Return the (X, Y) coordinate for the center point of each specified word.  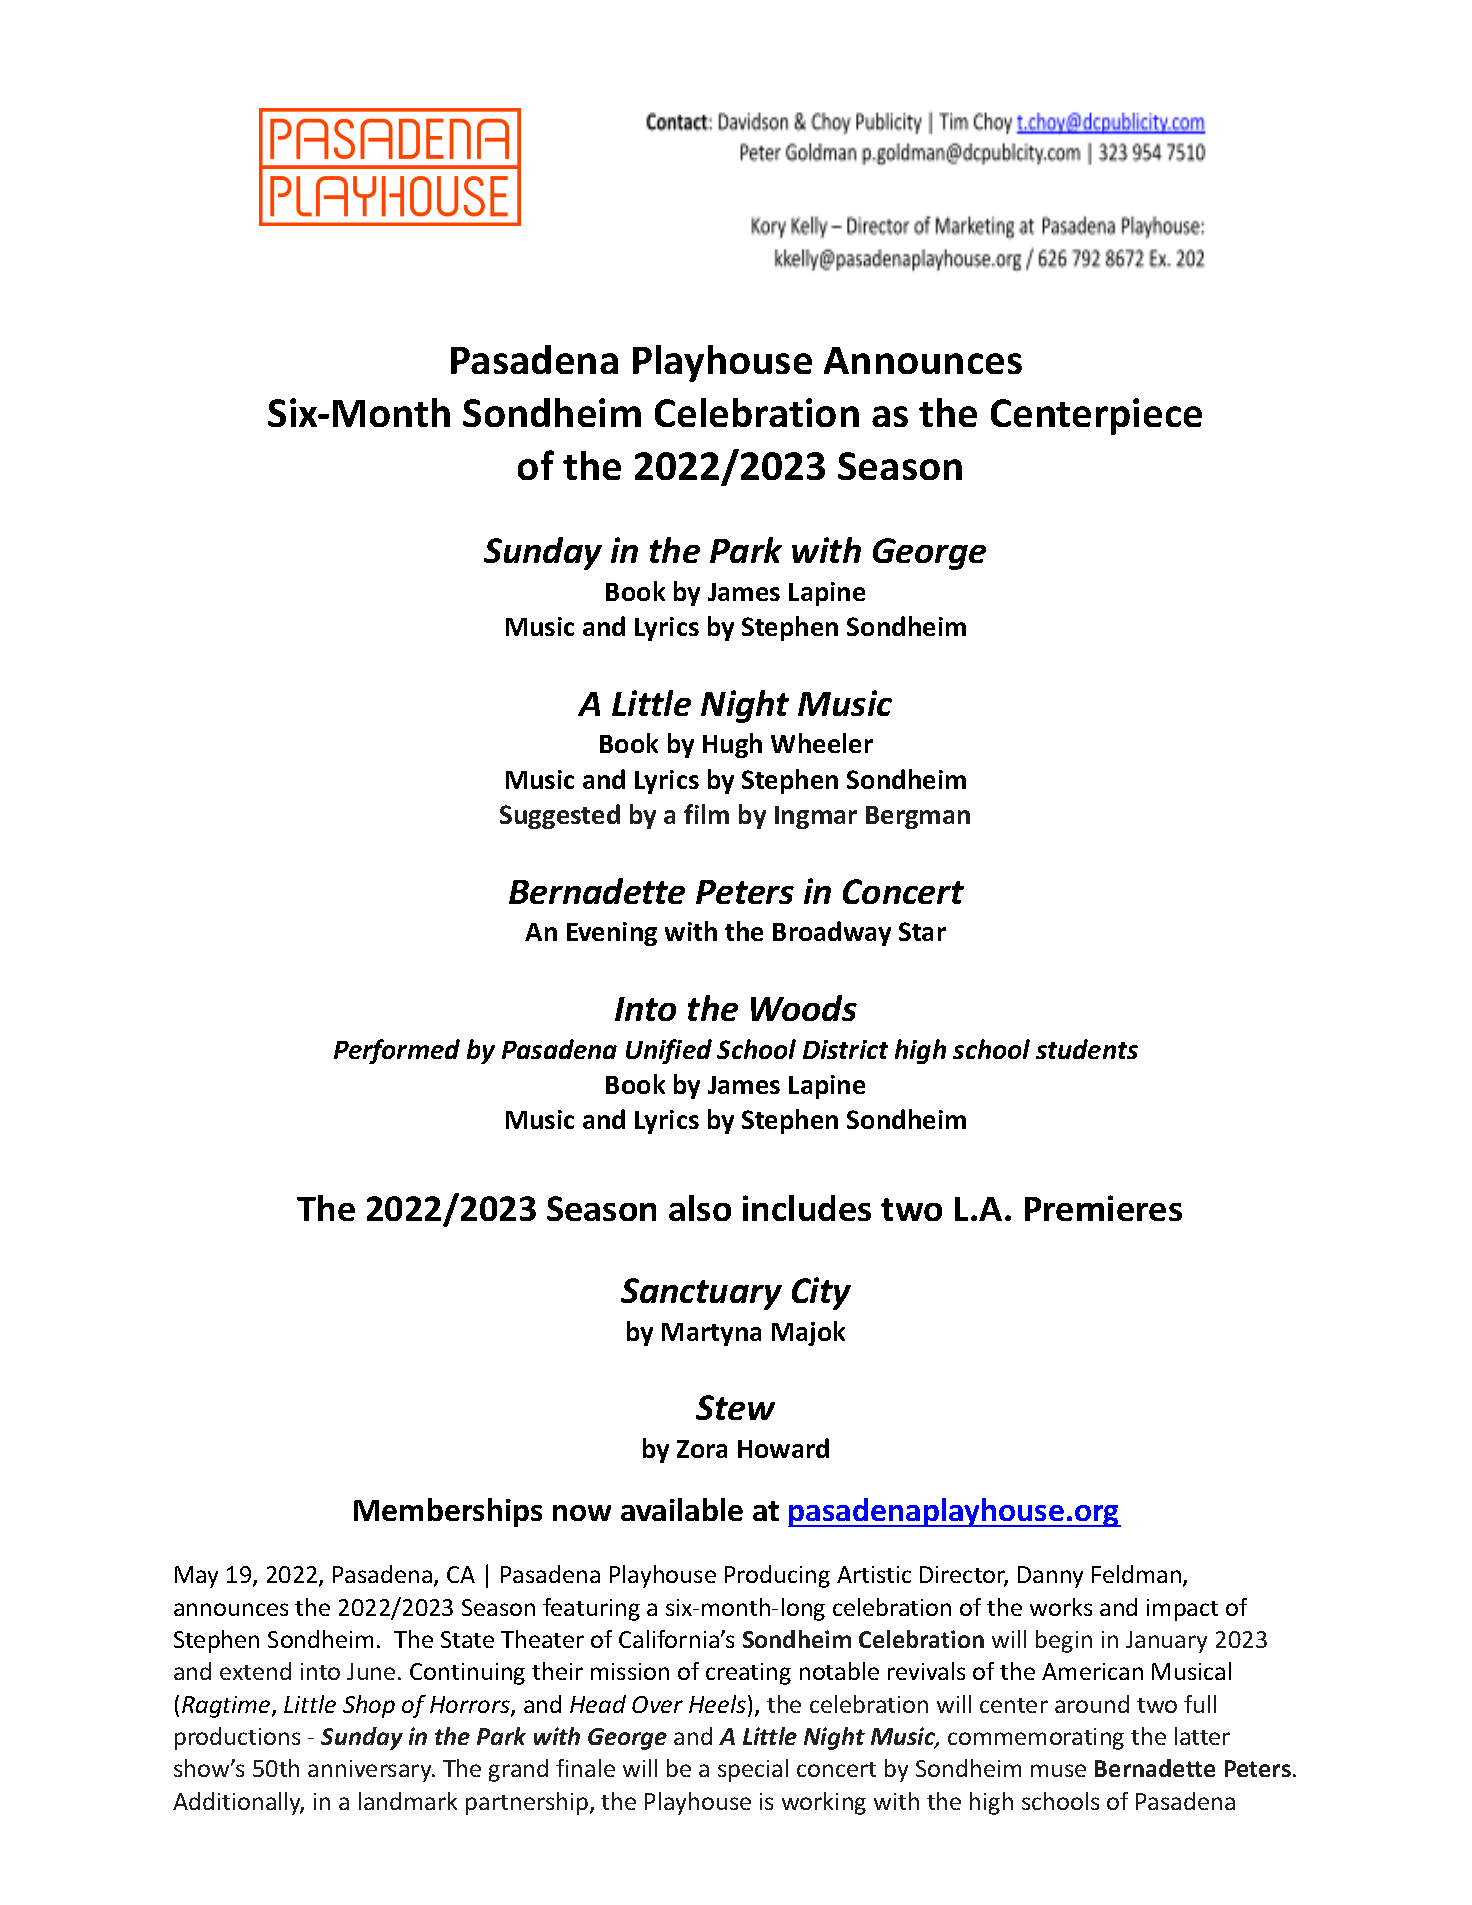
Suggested (560, 816)
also (700, 1208)
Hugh (732, 745)
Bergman (918, 817)
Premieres (1103, 1208)
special (753, 1770)
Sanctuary (701, 1294)
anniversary (371, 1771)
